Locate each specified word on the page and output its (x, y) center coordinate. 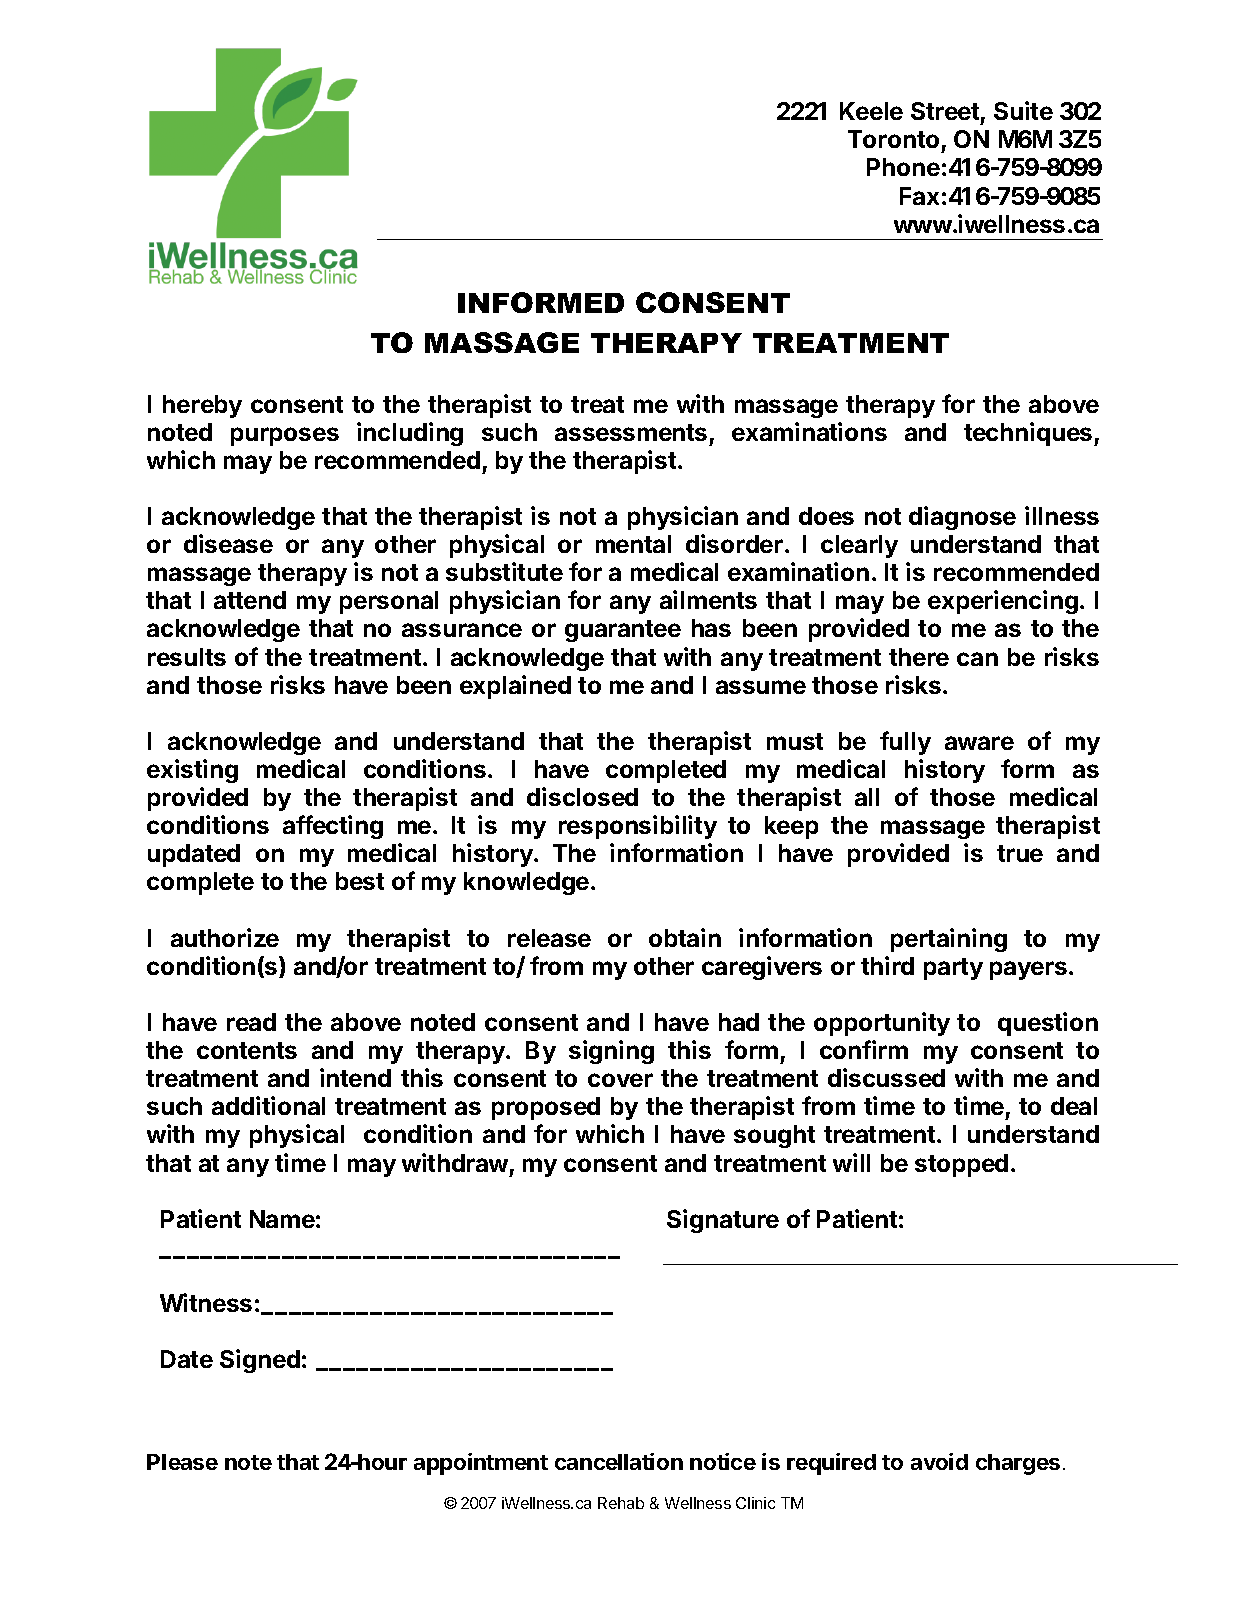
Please (182, 1462)
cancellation (619, 1461)
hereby (202, 406)
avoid (939, 1461)
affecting (333, 827)
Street (945, 111)
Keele (871, 111)
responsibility (638, 827)
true (1020, 853)
